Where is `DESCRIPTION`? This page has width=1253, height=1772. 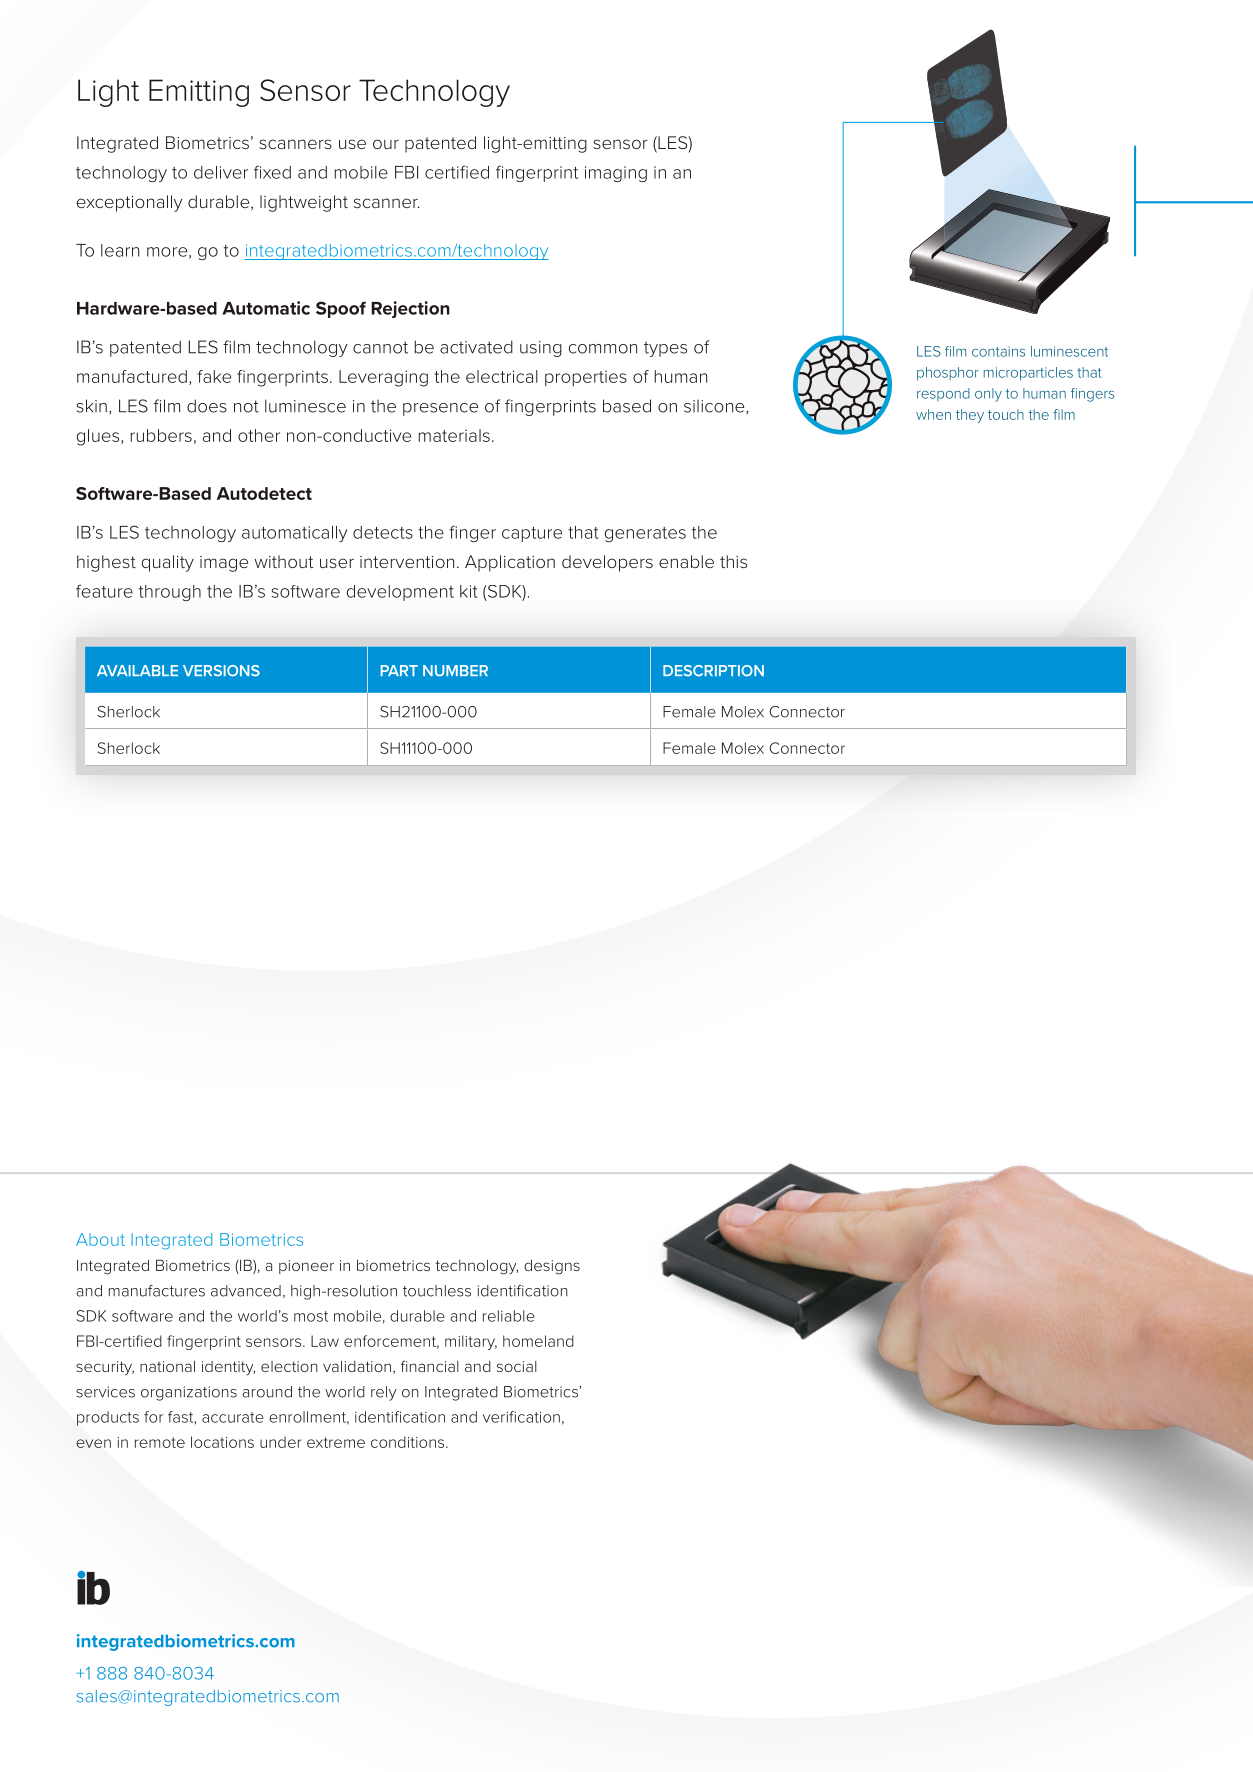 DESCRIPTION is located at coordinates (713, 671).
